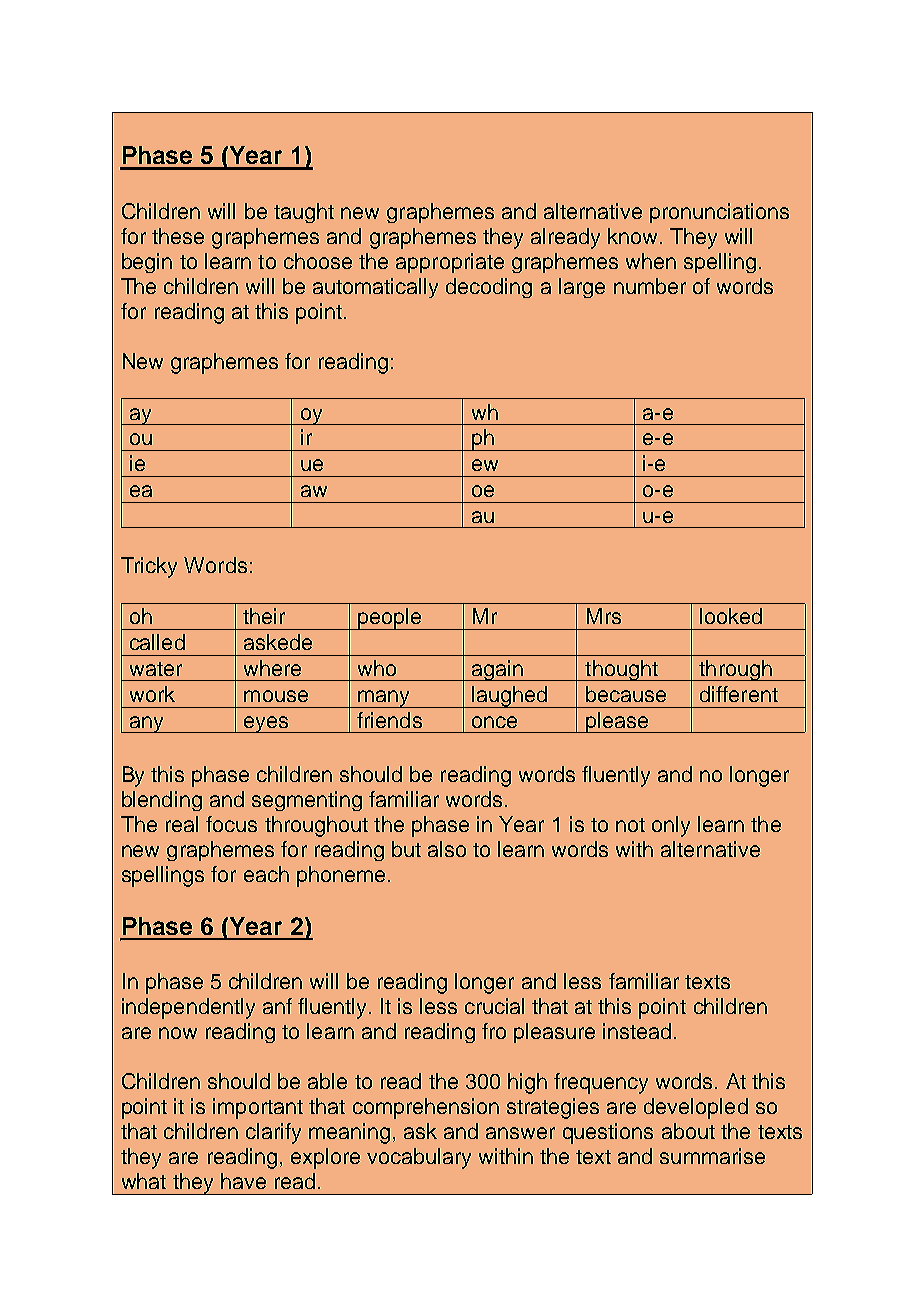  I want to click on because, so click(626, 694).
